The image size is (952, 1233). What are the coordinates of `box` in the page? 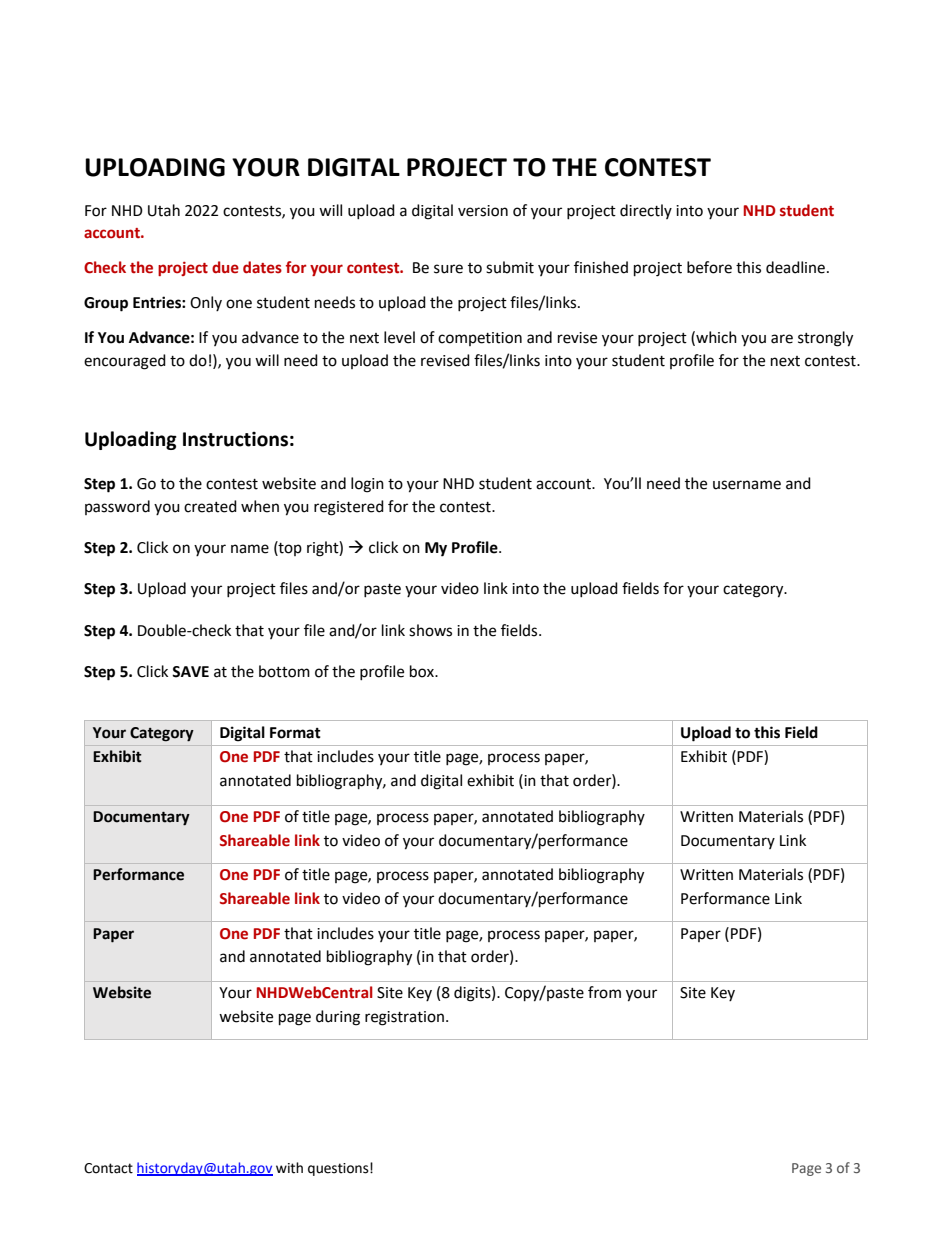 It's located at (423, 671).
